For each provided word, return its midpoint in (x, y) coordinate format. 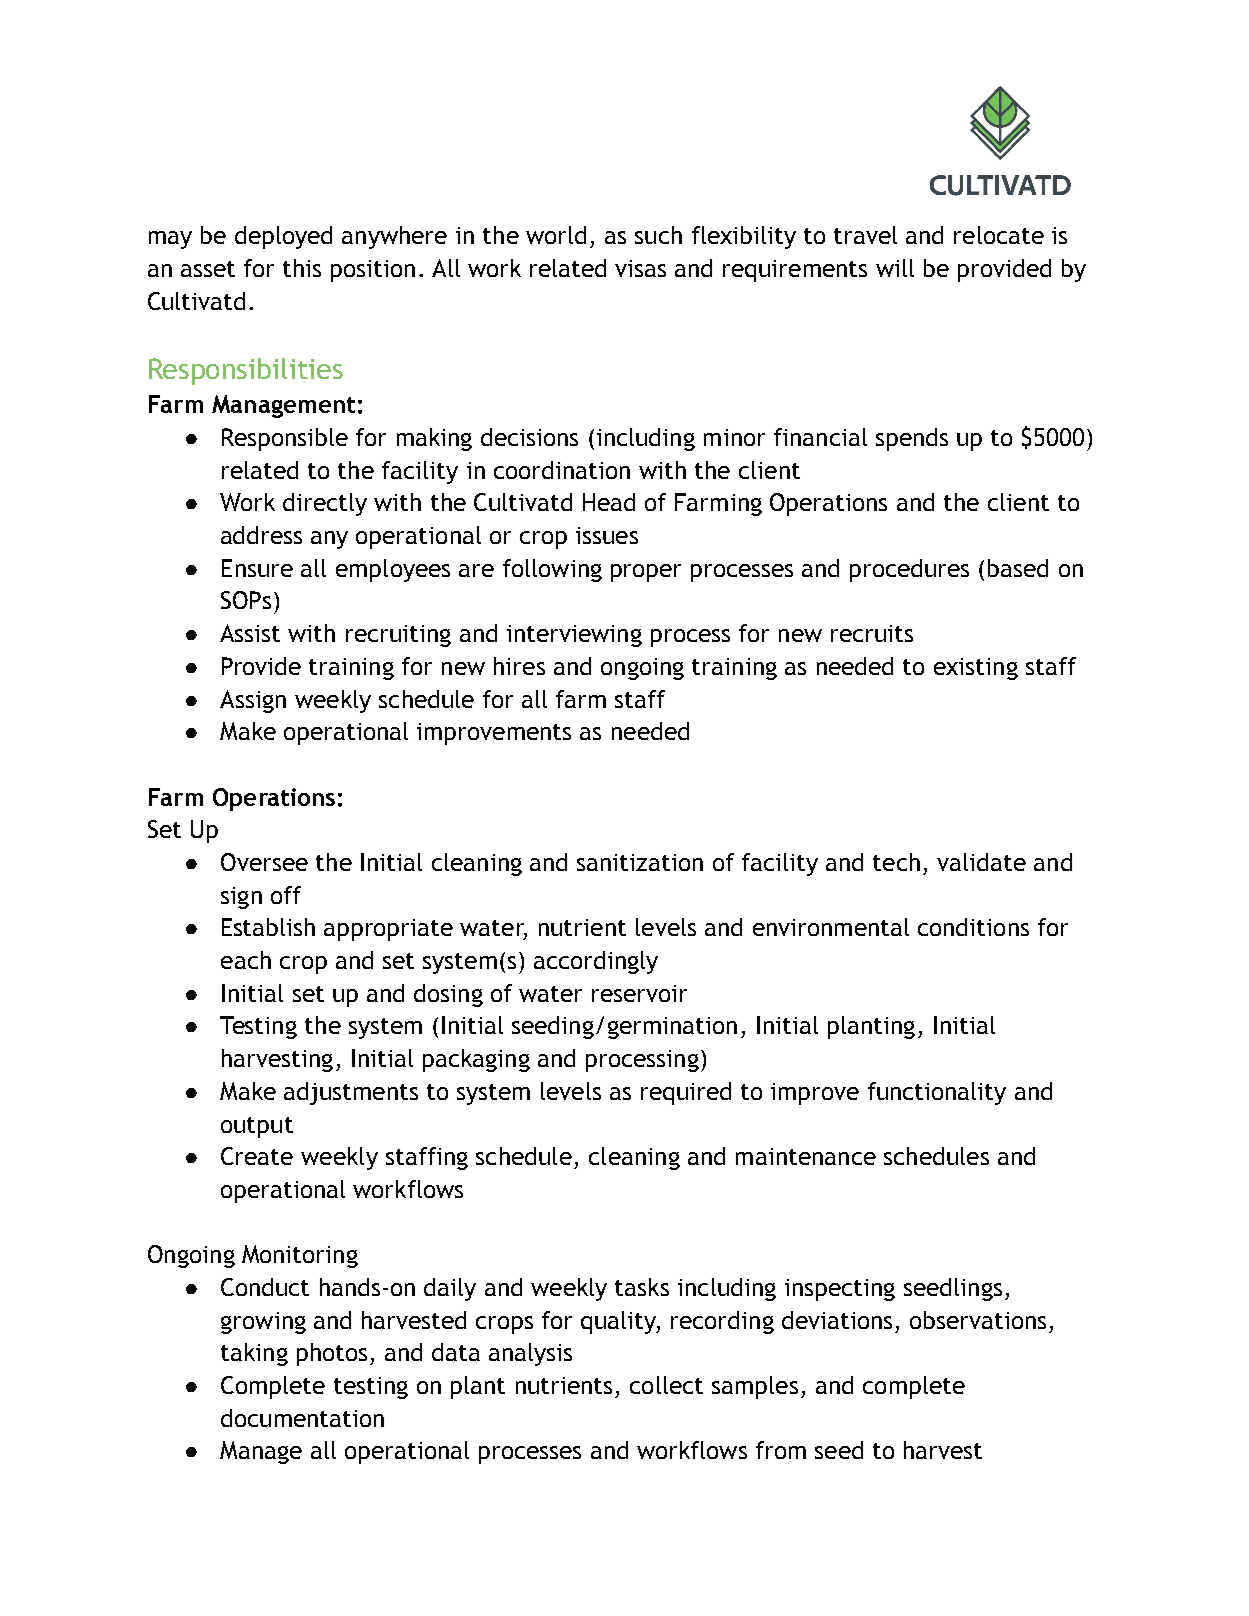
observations (978, 1320)
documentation (302, 1418)
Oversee (264, 862)
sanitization (640, 862)
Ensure (257, 568)
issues (607, 535)
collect (666, 1385)
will (895, 268)
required (686, 1093)
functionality (937, 1093)
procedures (909, 570)
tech (896, 862)
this (302, 268)
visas (640, 268)
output (257, 1127)
